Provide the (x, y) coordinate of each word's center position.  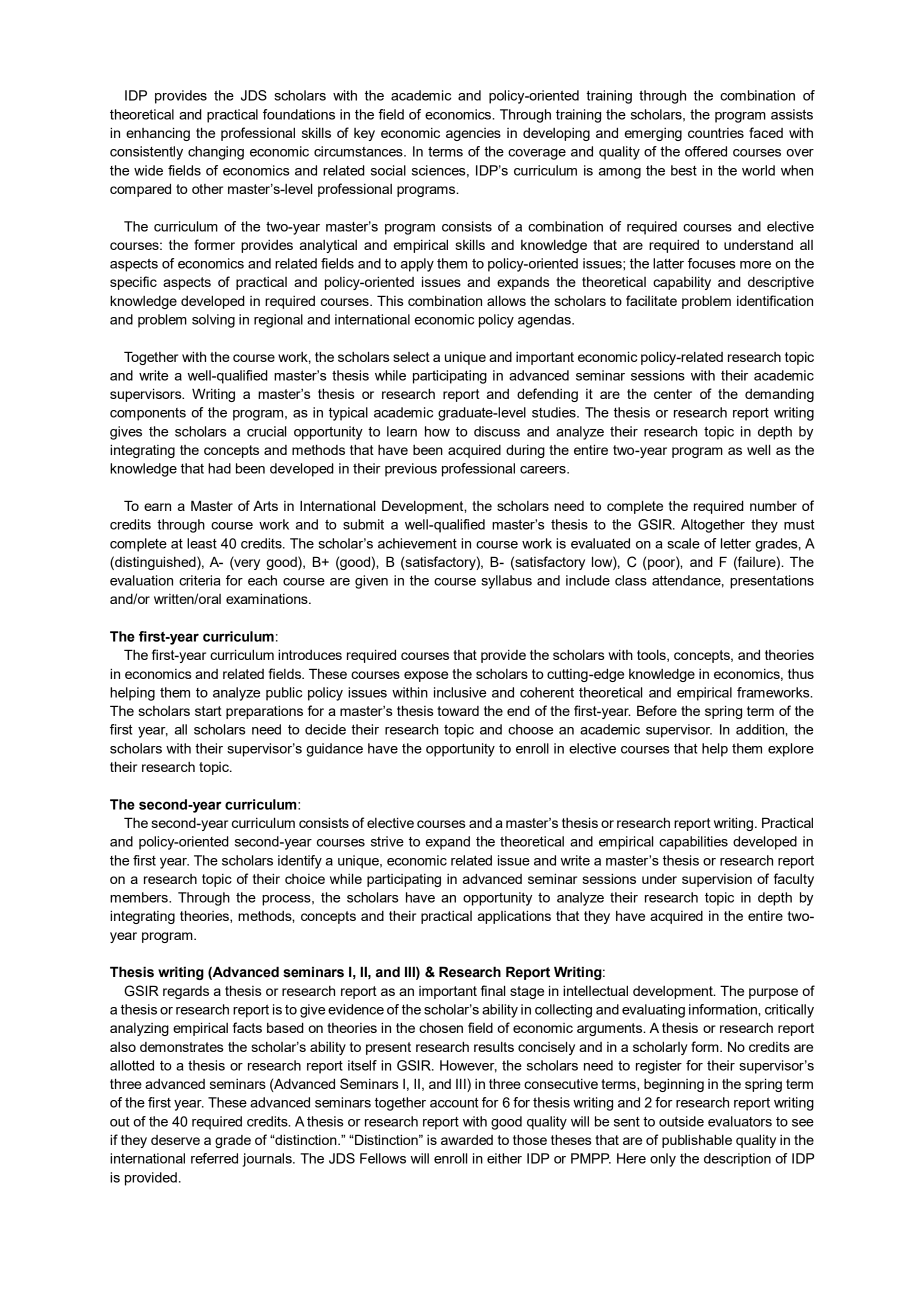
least (202, 543)
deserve (175, 1140)
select (411, 357)
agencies (473, 134)
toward (458, 711)
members (140, 897)
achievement (417, 543)
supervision (717, 880)
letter (736, 543)
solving (213, 321)
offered (706, 151)
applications (514, 917)
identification (775, 300)
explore (791, 750)
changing (216, 153)
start (208, 711)
